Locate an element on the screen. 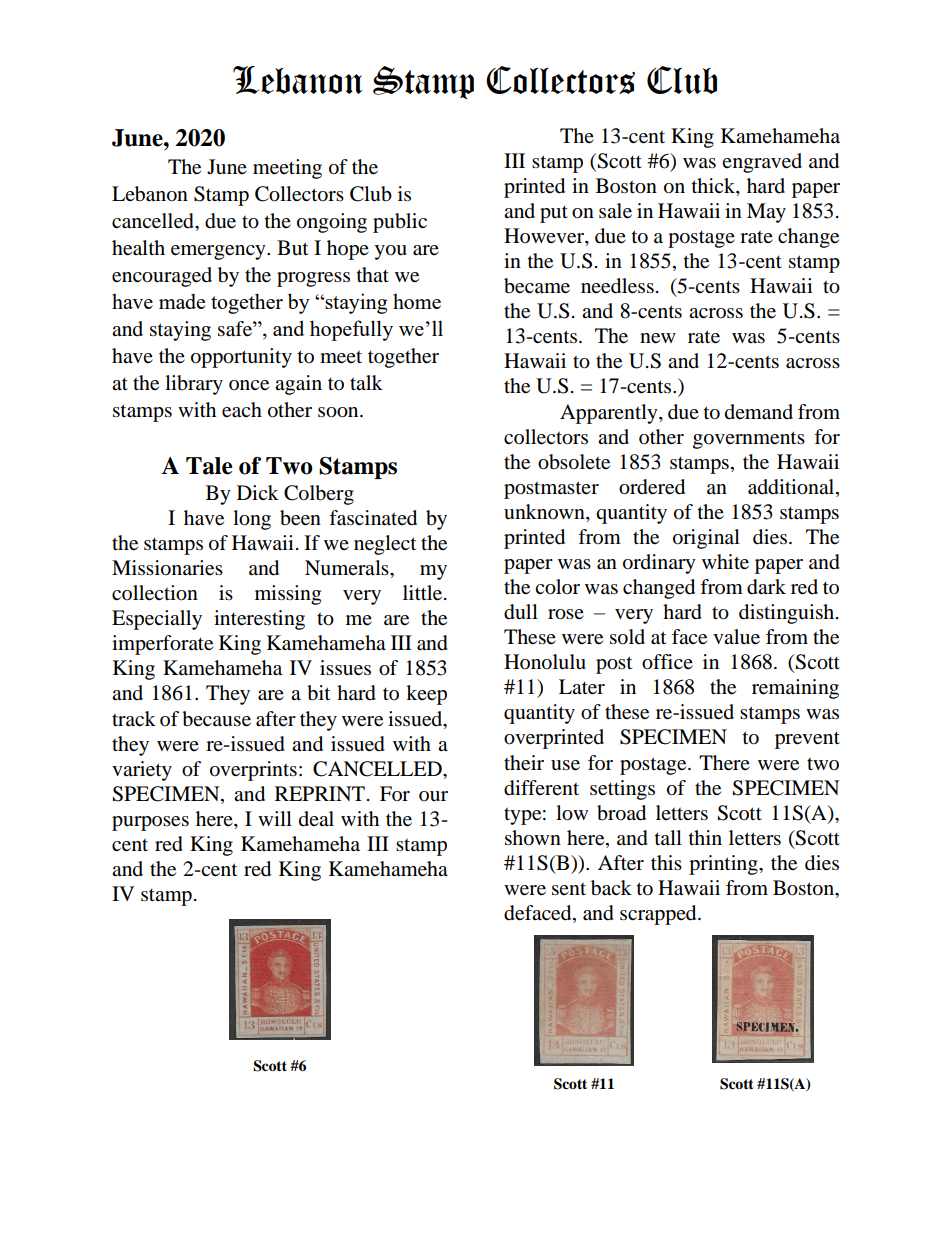  each is located at coordinates (242, 410).
